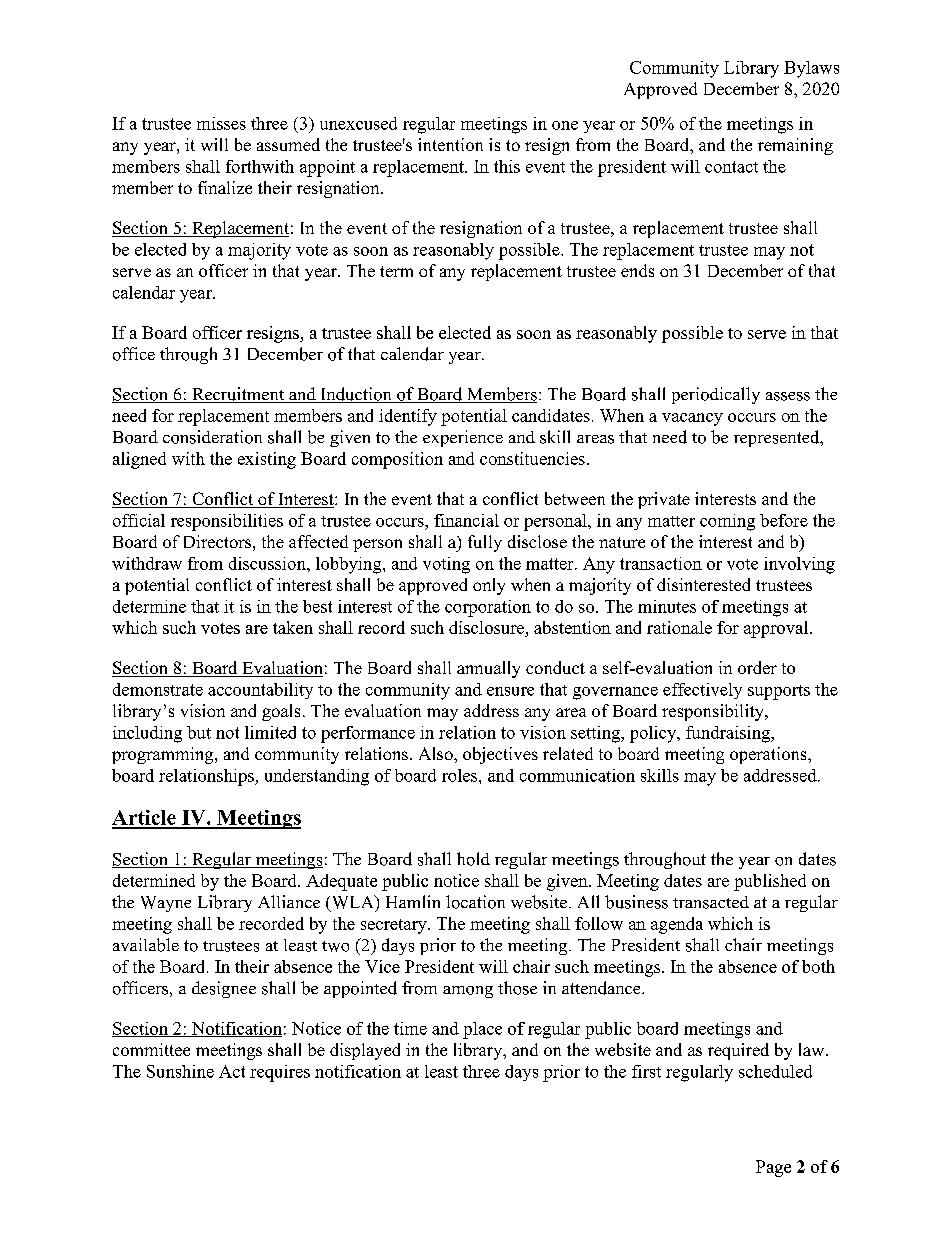 The image size is (952, 1233). What do you see at coordinates (180, 1071) in the document?
I see `Sunshine` at bounding box center [180, 1071].
